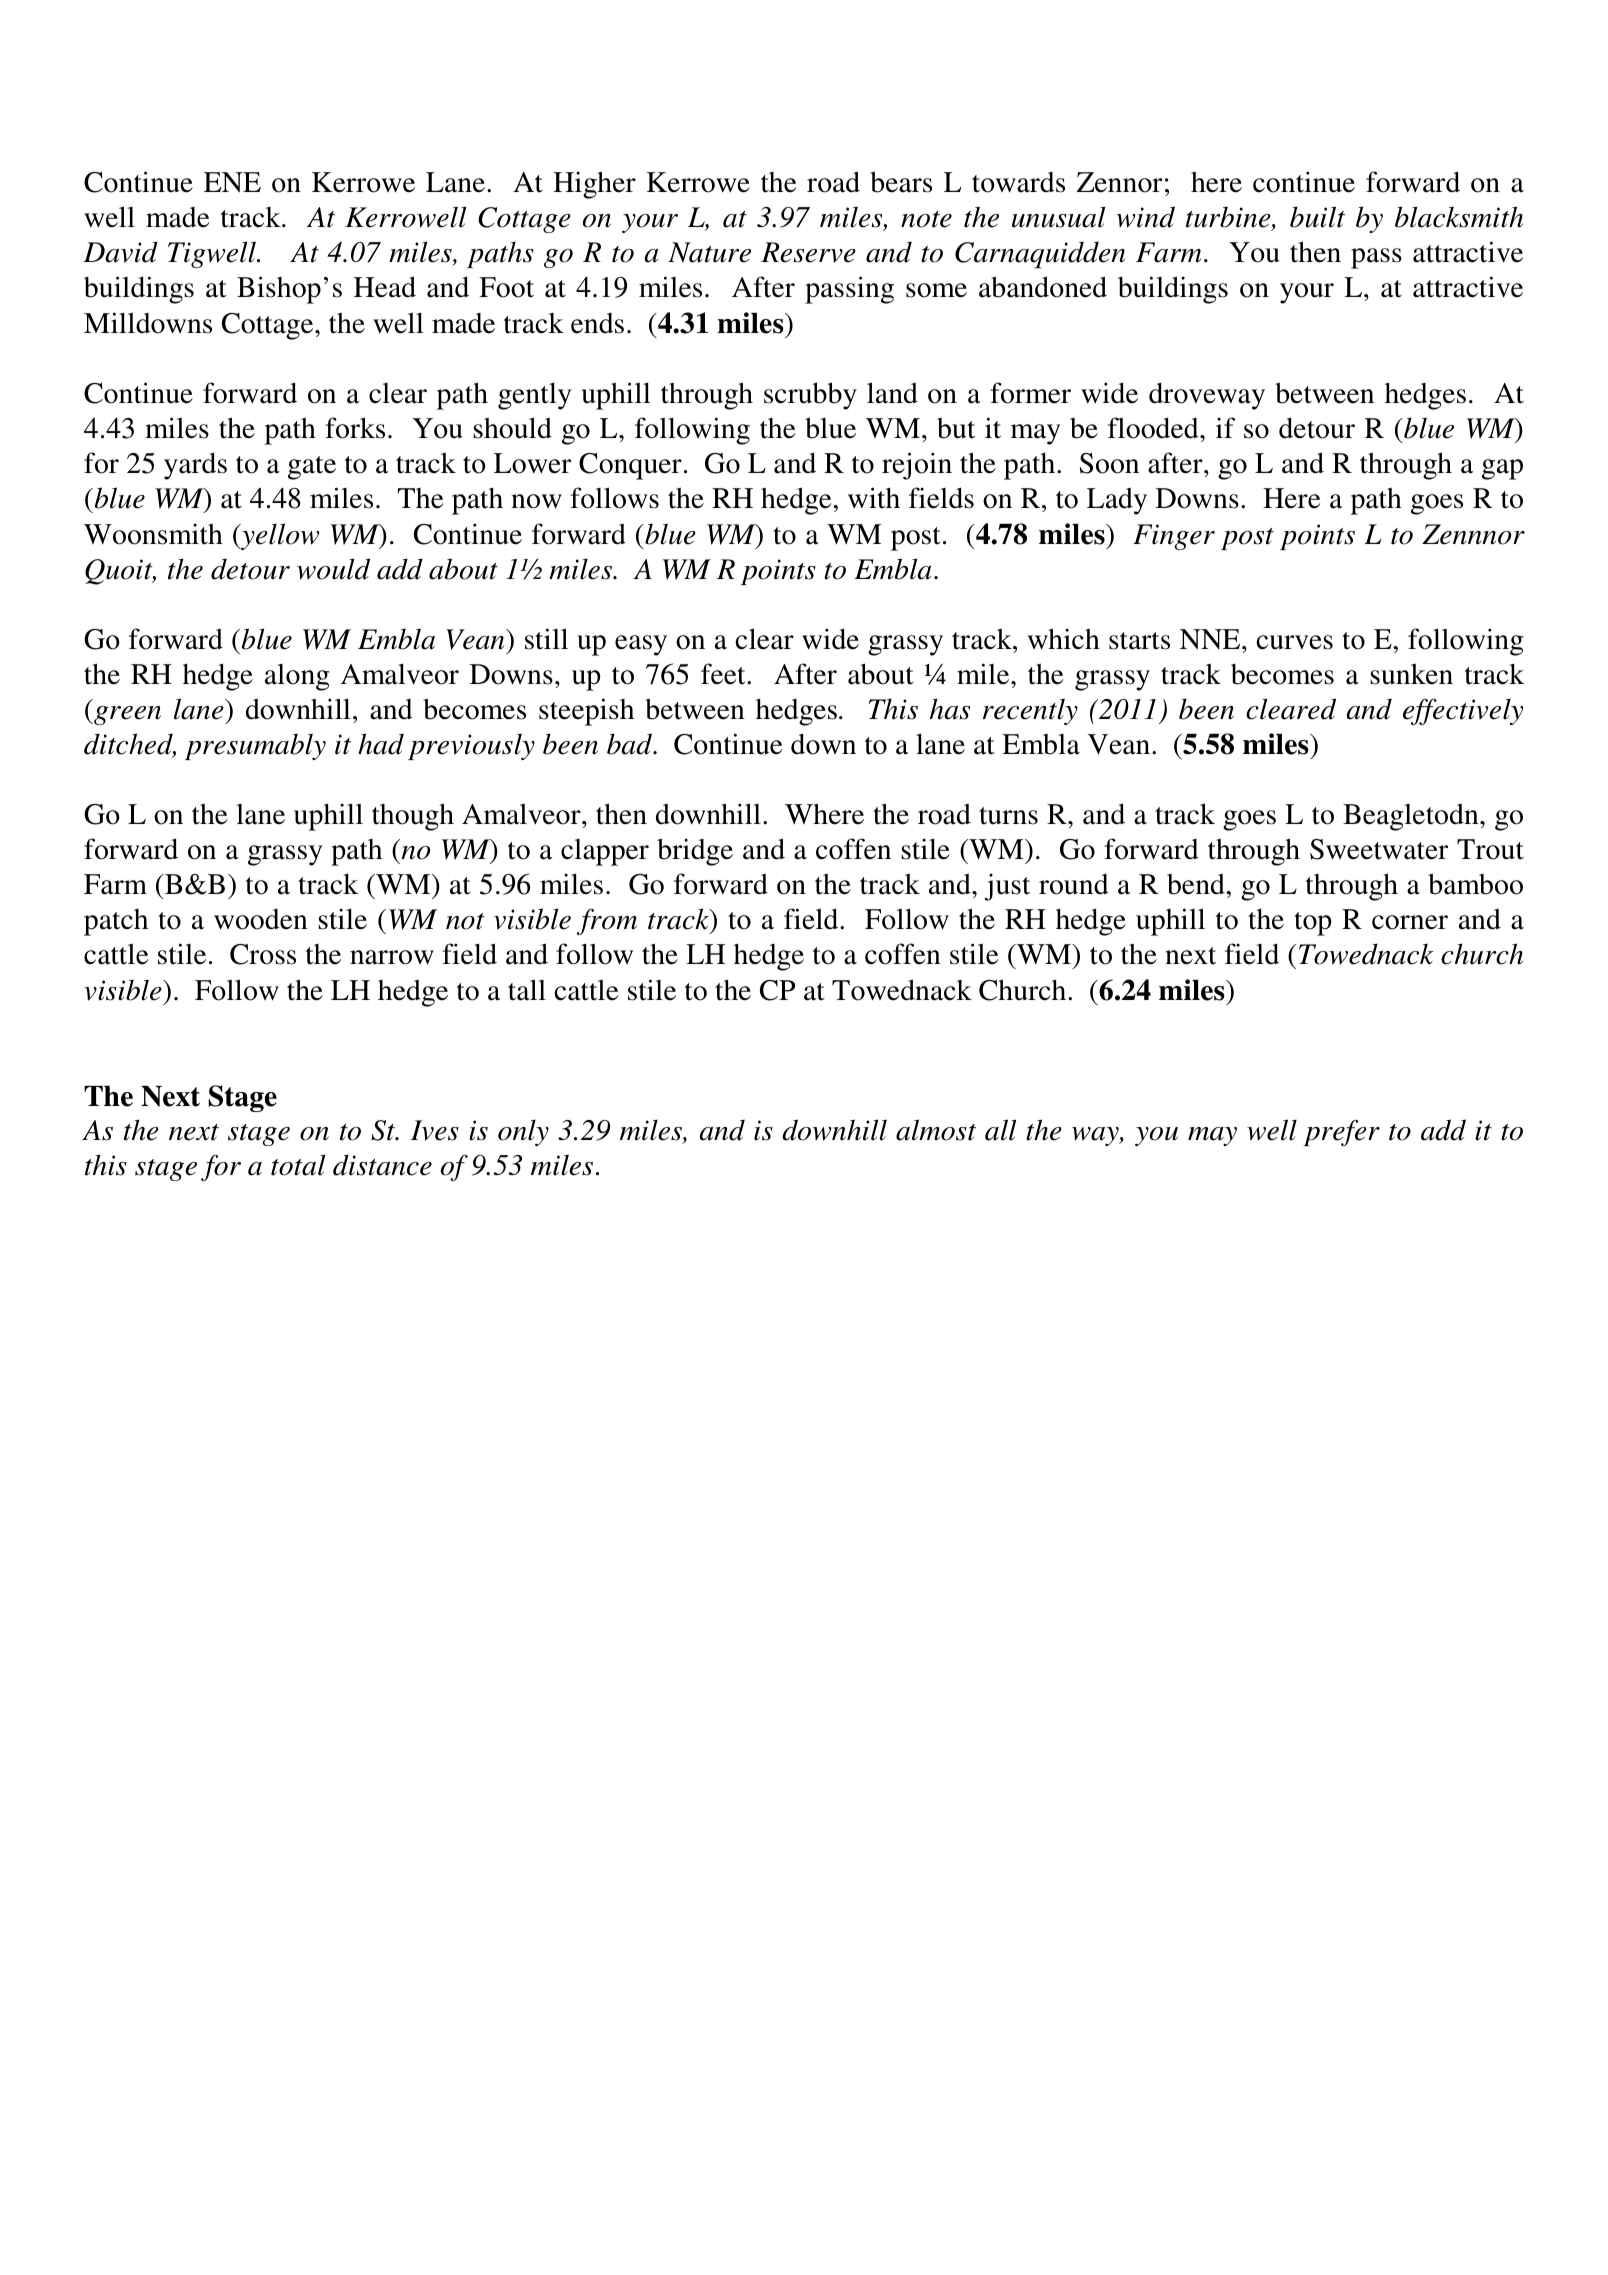 The height and width of the page is (2275, 1608). I want to click on total, so click(298, 1165).
